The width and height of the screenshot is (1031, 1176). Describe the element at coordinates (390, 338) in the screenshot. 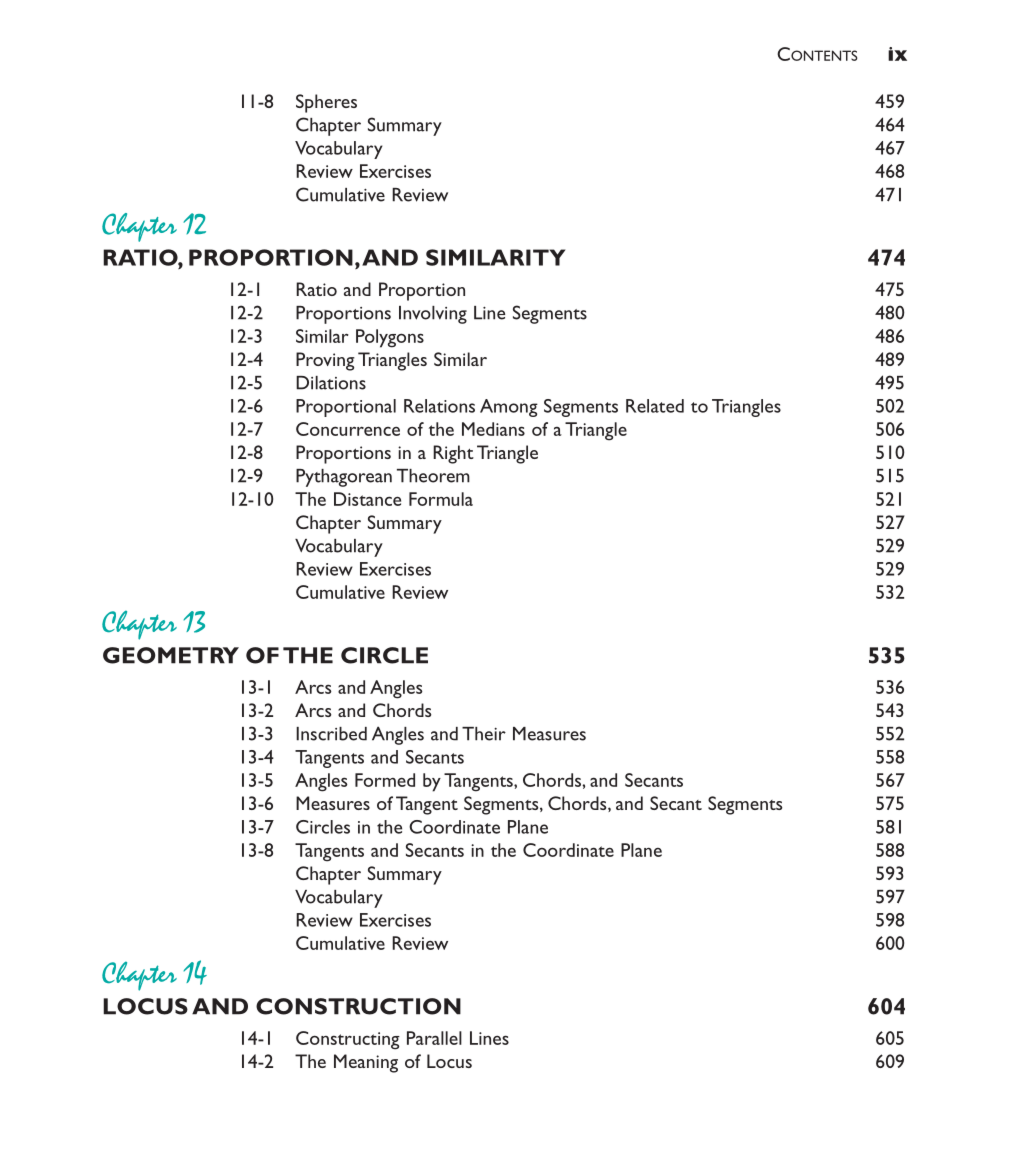

I see `Polygons` at that location.
